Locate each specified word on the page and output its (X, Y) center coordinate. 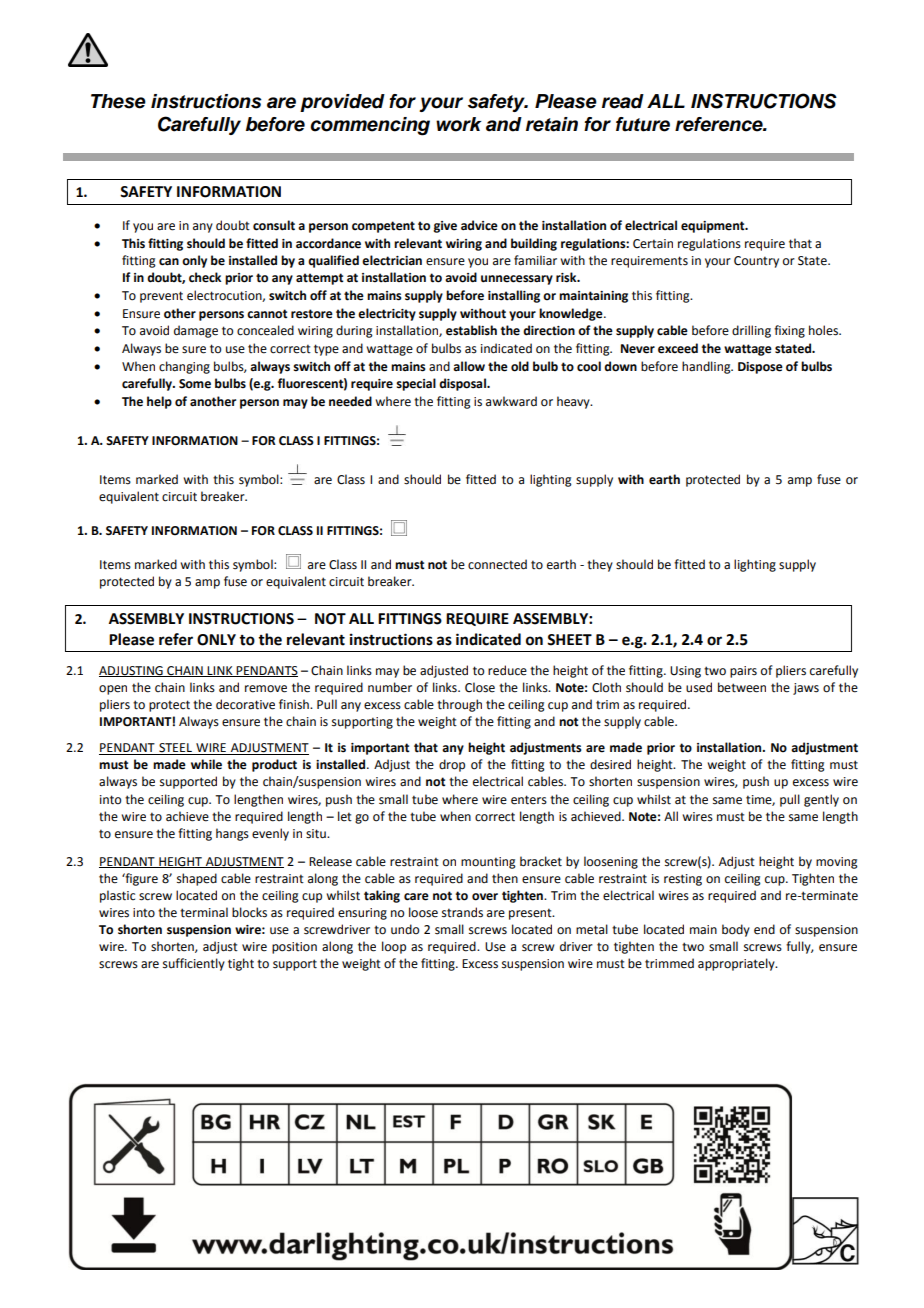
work (459, 124)
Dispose (760, 368)
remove (266, 689)
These (118, 101)
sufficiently (194, 964)
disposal (463, 384)
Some (195, 384)
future (643, 124)
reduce (507, 670)
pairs (743, 672)
